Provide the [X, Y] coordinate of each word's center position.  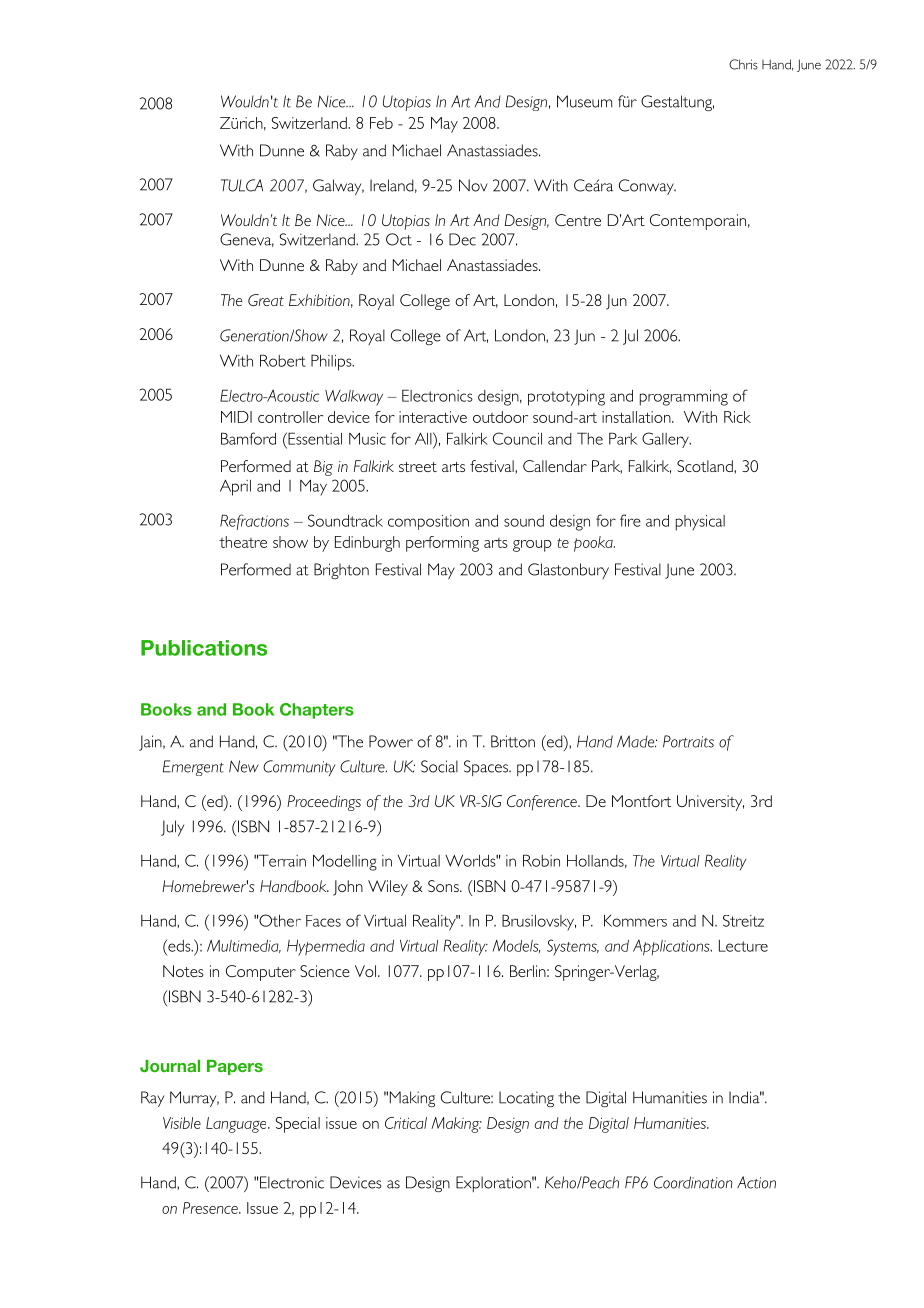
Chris [743, 64]
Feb [381, 123]
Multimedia [244, 946]
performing [442, 544]
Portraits [688, 741]
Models [516, 946]
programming [684, 398]
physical [700, 523]
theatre [243, 542]
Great [266, 300]
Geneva [247, 240]
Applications [672, 947]
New [244, 766]
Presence [211, 1208]
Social [439, 766]
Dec [462, 239]
